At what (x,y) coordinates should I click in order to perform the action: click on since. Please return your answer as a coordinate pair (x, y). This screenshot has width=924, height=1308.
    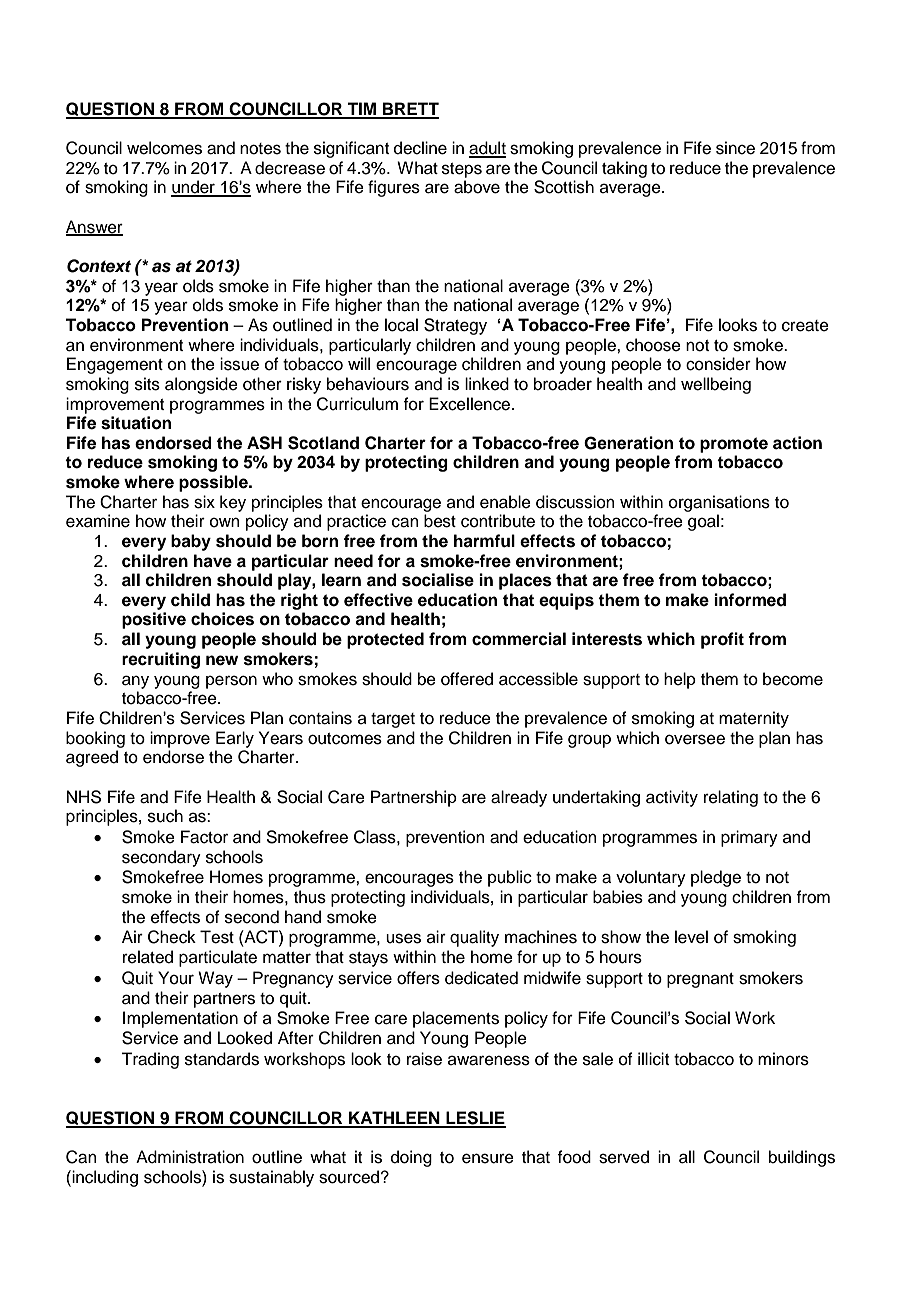
    Looking at the image, I should click on (735, 148).
